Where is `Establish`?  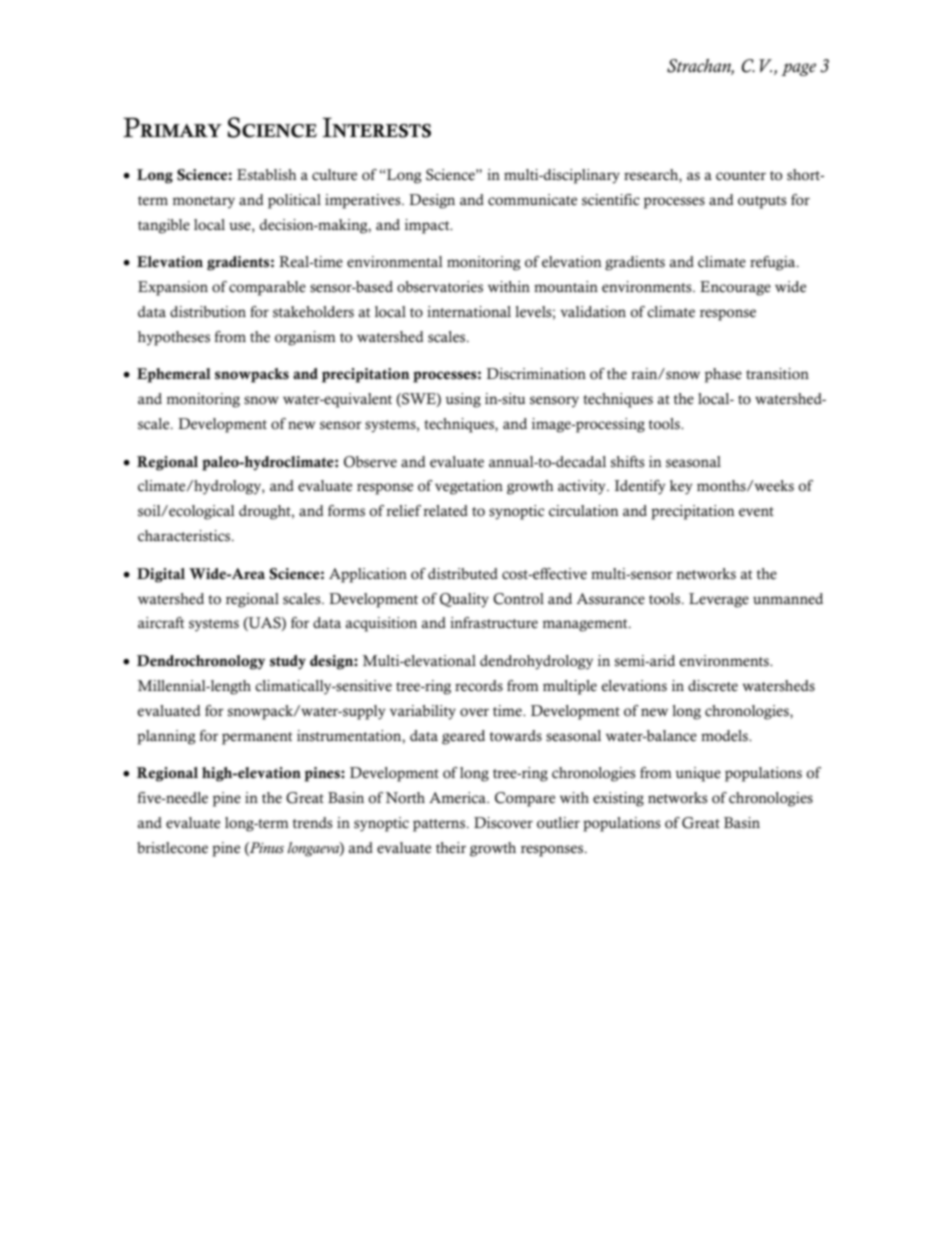 Establish is located at coordinates (266, 175).
